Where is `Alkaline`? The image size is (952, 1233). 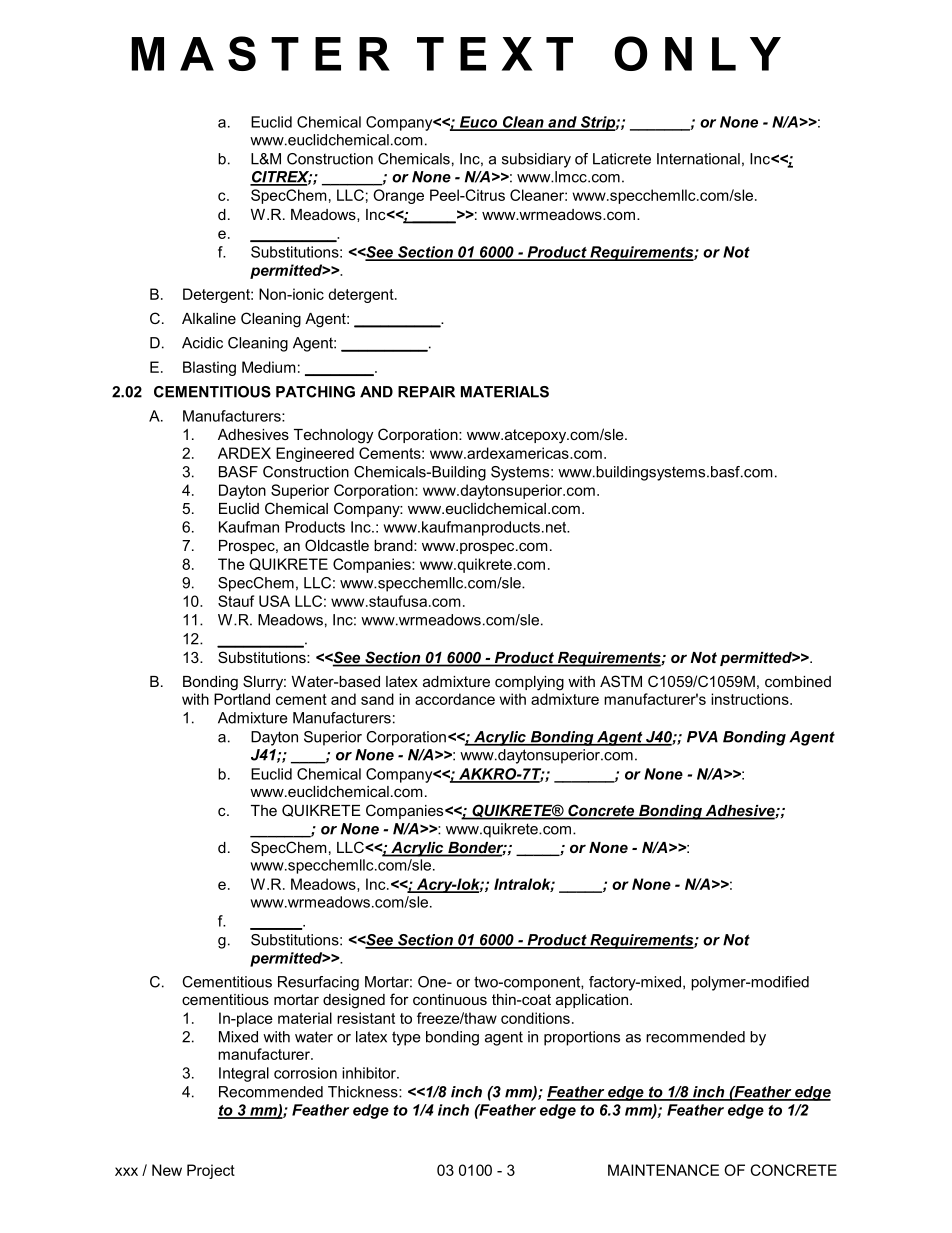 Alkaline is located at coordinates (209, 318).
